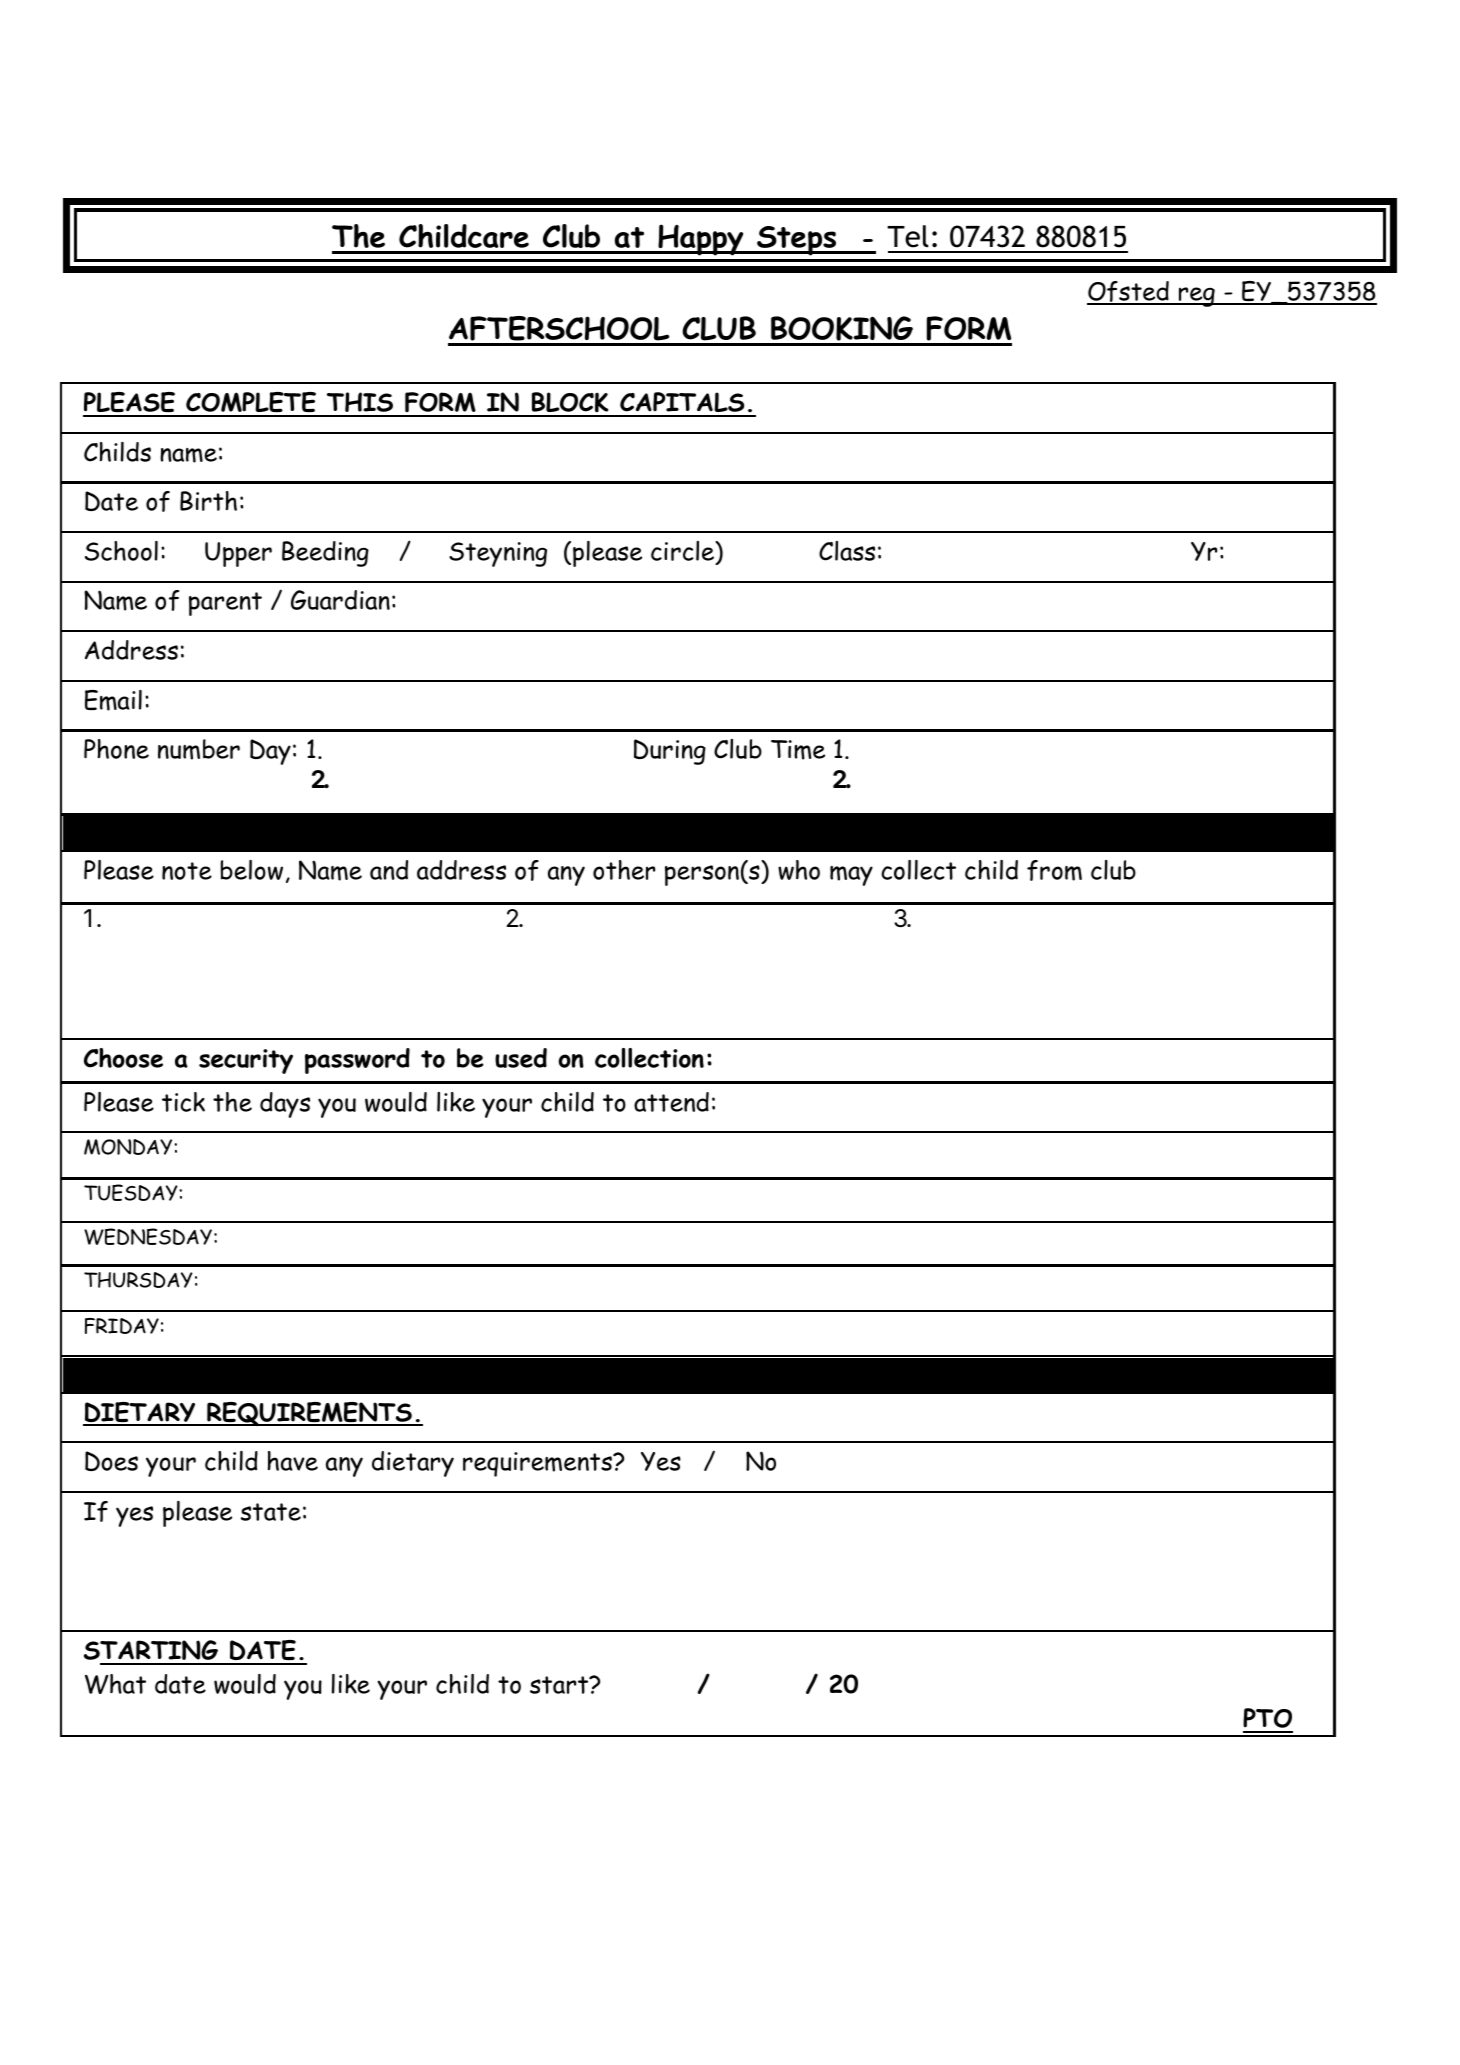  What do you see at coordinates (701, 240) in the screenshot?
I see `Happy` at bounding box center [701, 240].
